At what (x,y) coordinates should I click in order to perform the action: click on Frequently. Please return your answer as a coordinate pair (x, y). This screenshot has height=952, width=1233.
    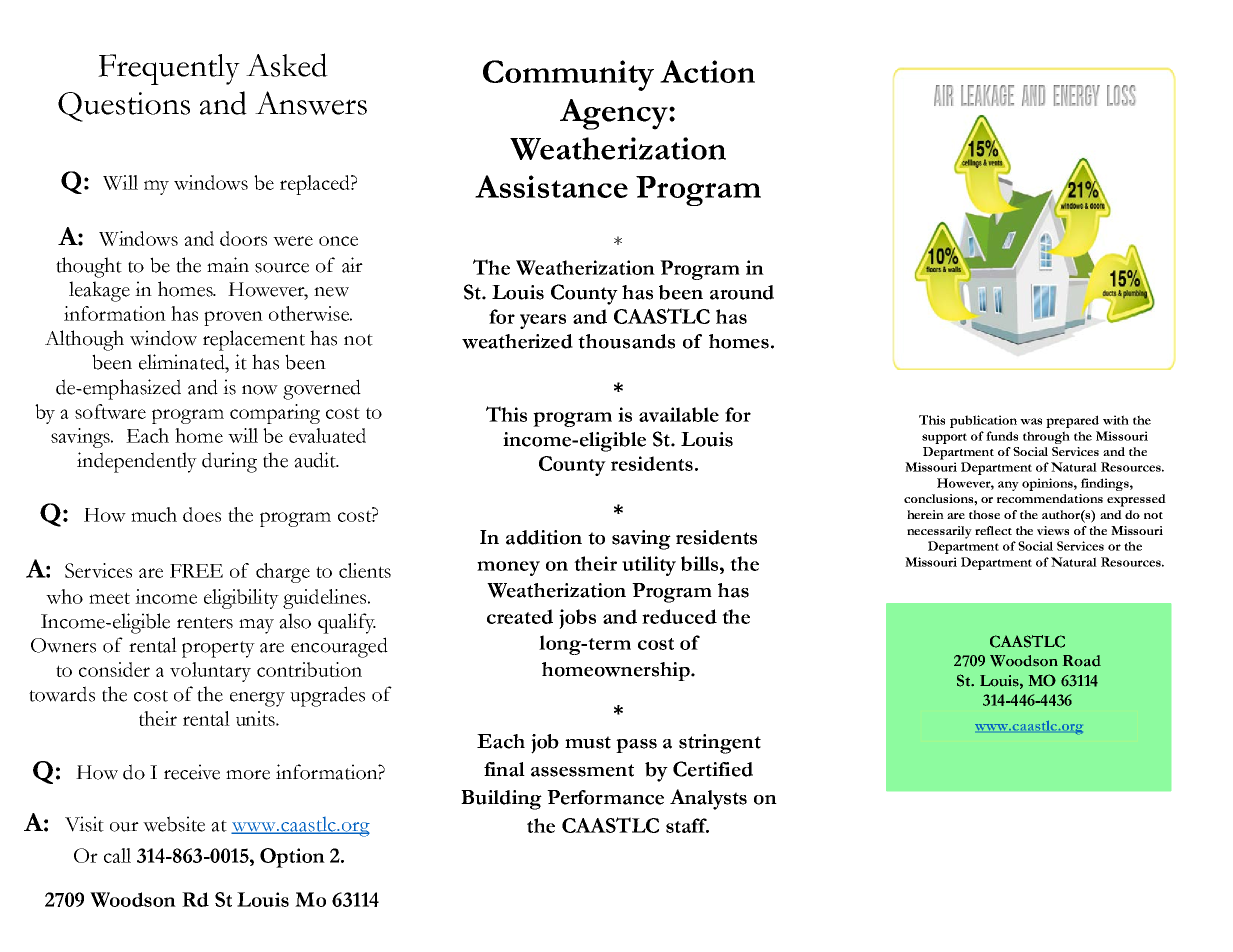
    Looking at the image, I should click on (169, 69).
